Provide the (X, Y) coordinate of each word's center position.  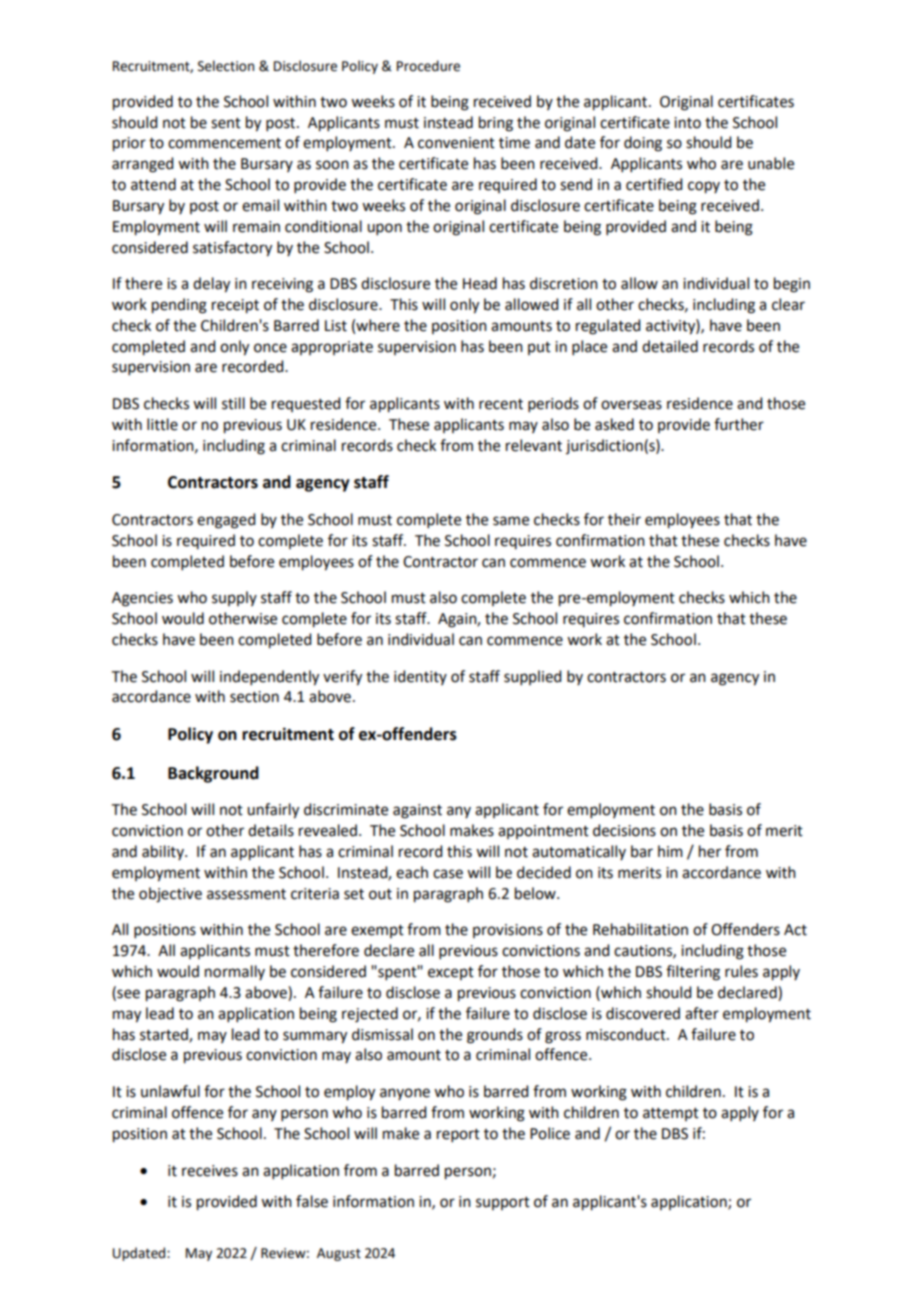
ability (164, 852)
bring (496, 124)
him (670, 851)
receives (210, 1171)
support (503, 1203)
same (511, 521)
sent (226, 123)
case (448, 874)
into (687, 123)
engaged (226, 521)
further (739, 424)
